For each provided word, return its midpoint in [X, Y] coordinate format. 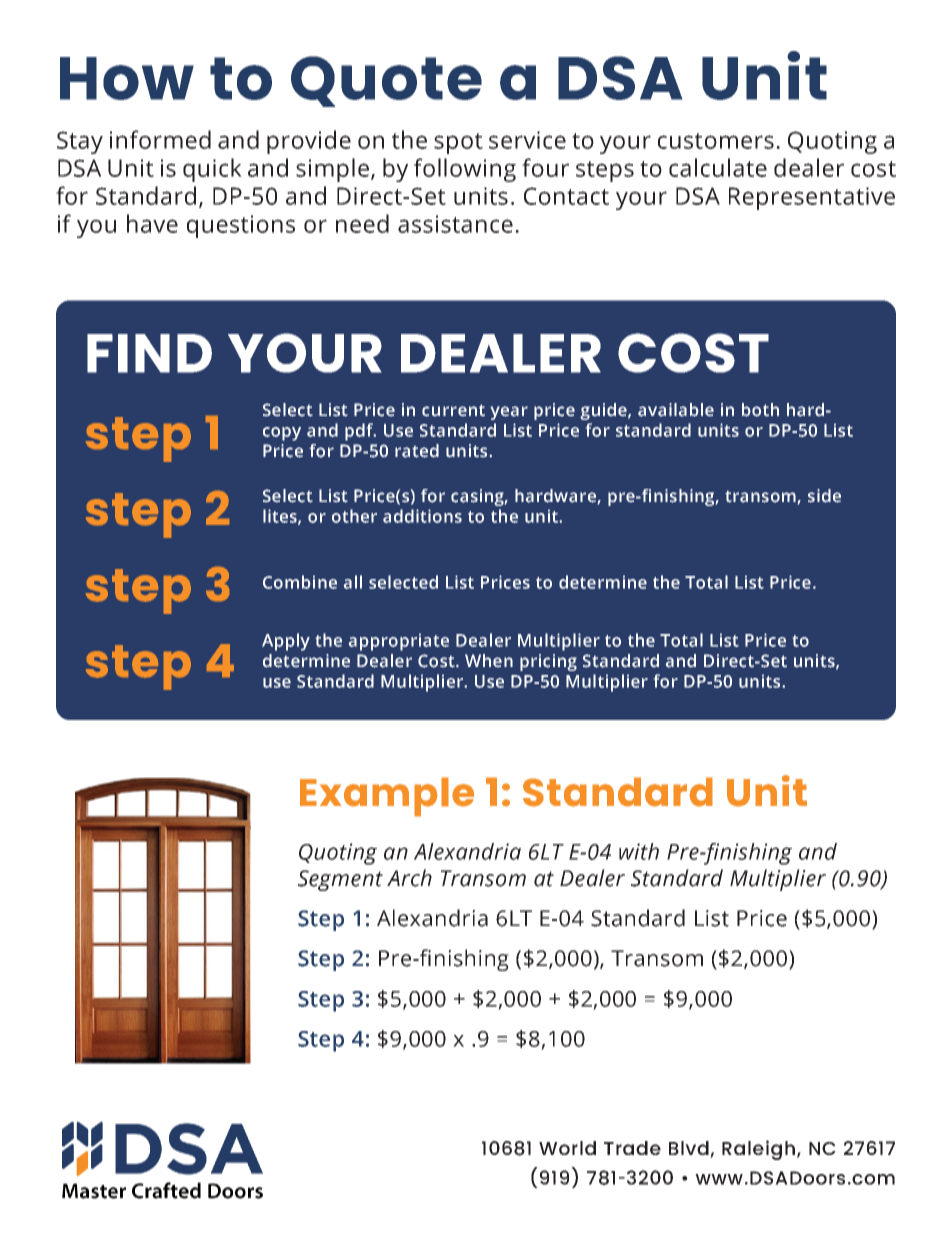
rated [417, 451]
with [639, 851]
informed [160, 139]
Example [387, 797]
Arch [409, 878]
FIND [149, 353]
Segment [340, 880]
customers [716, 141]
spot [458, 143]
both [760, 410]
